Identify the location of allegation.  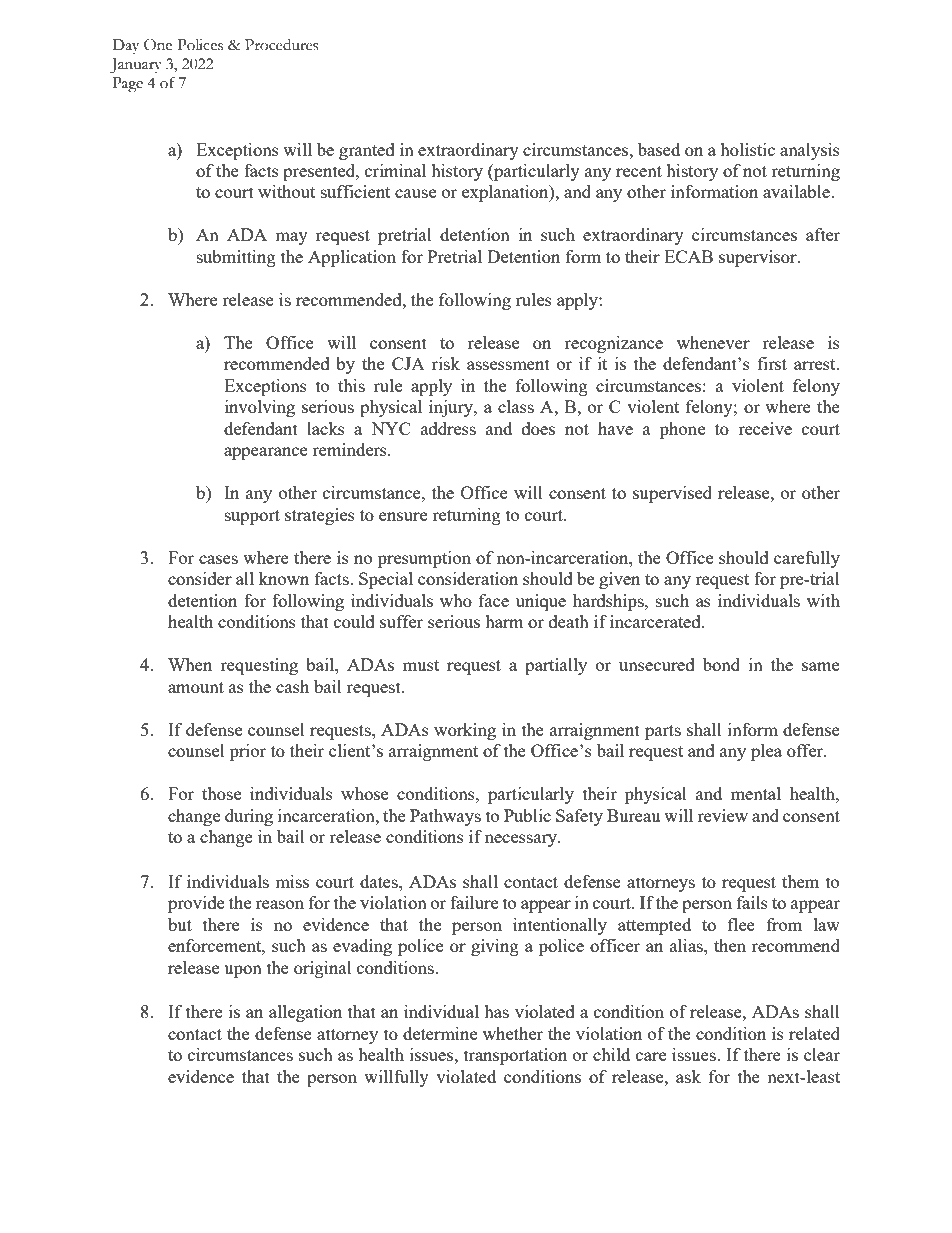
(305, 1013).
